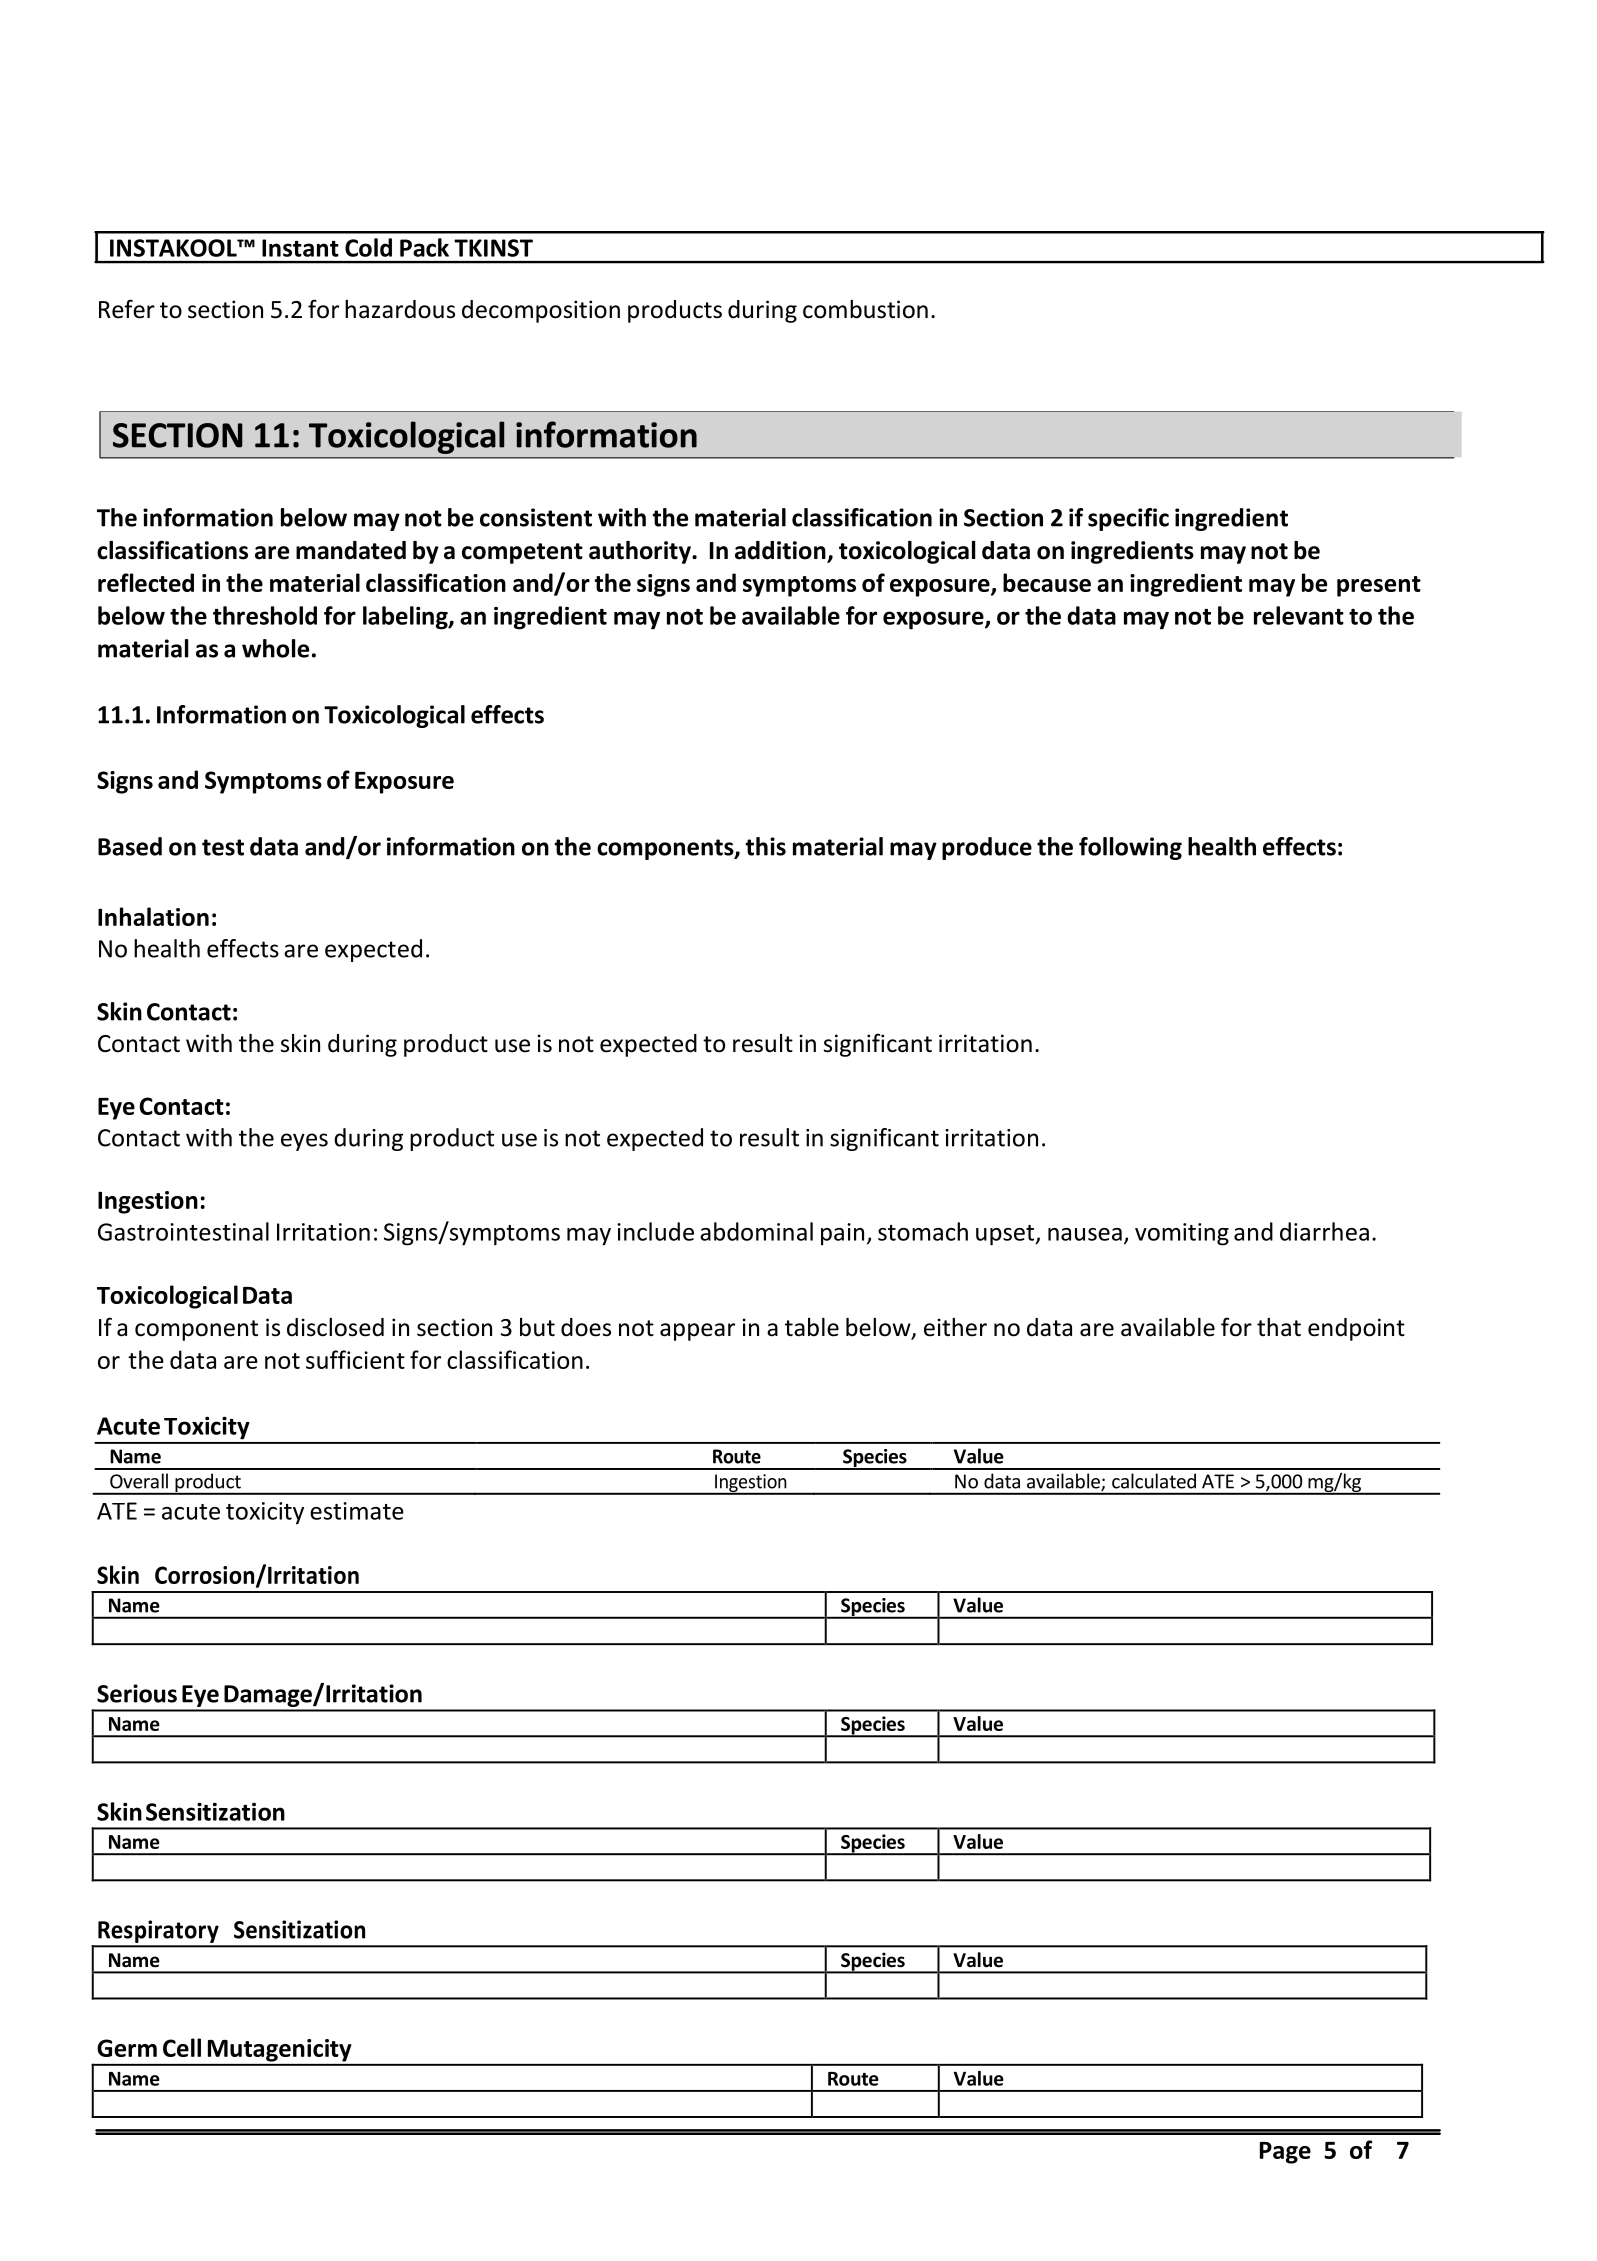 This document has height=2261, width=1597. What do you see at coordinates (1379, 586) in the document?
I see `present` at bounding box center [1379, 586].
